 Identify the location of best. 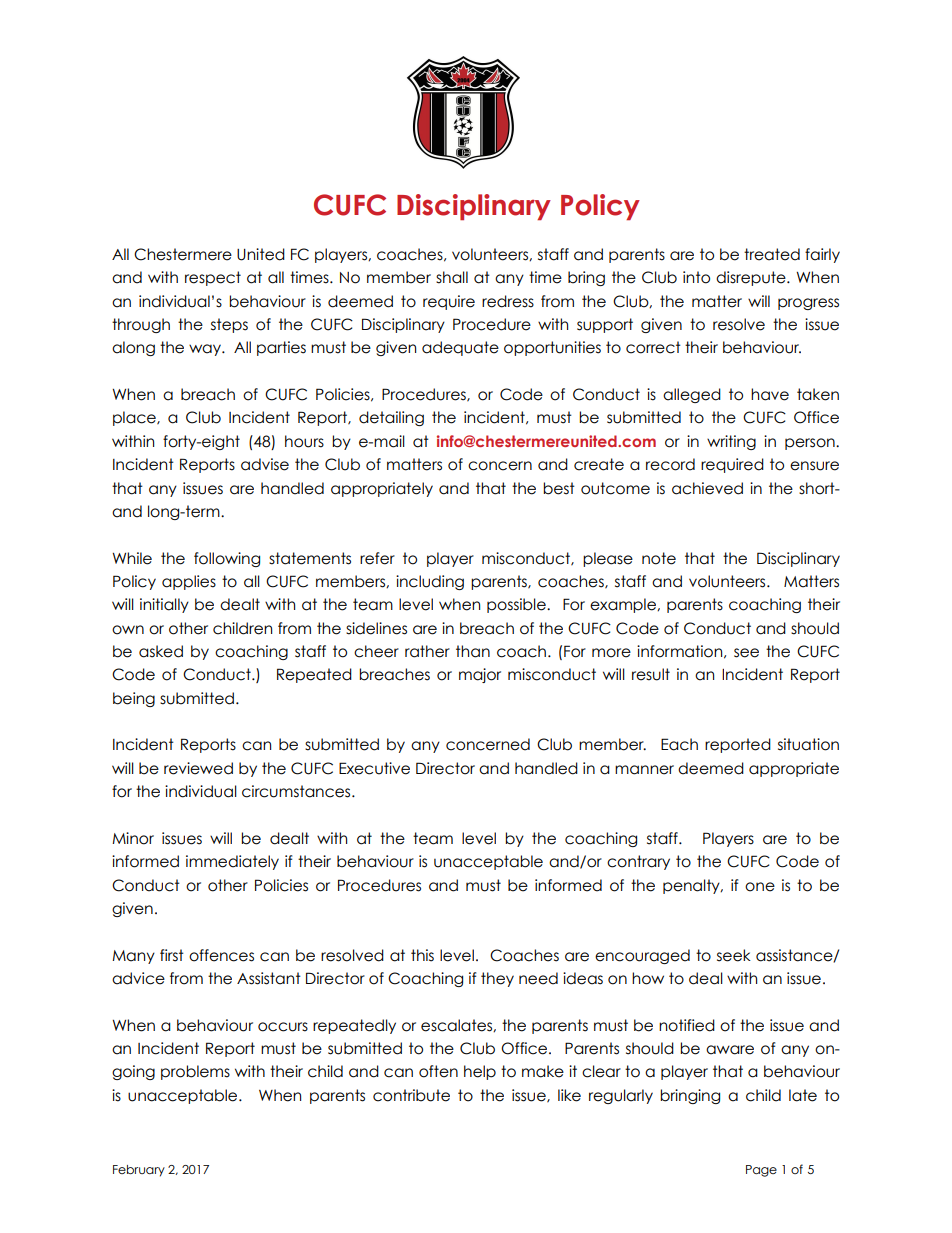
(559, 488).
